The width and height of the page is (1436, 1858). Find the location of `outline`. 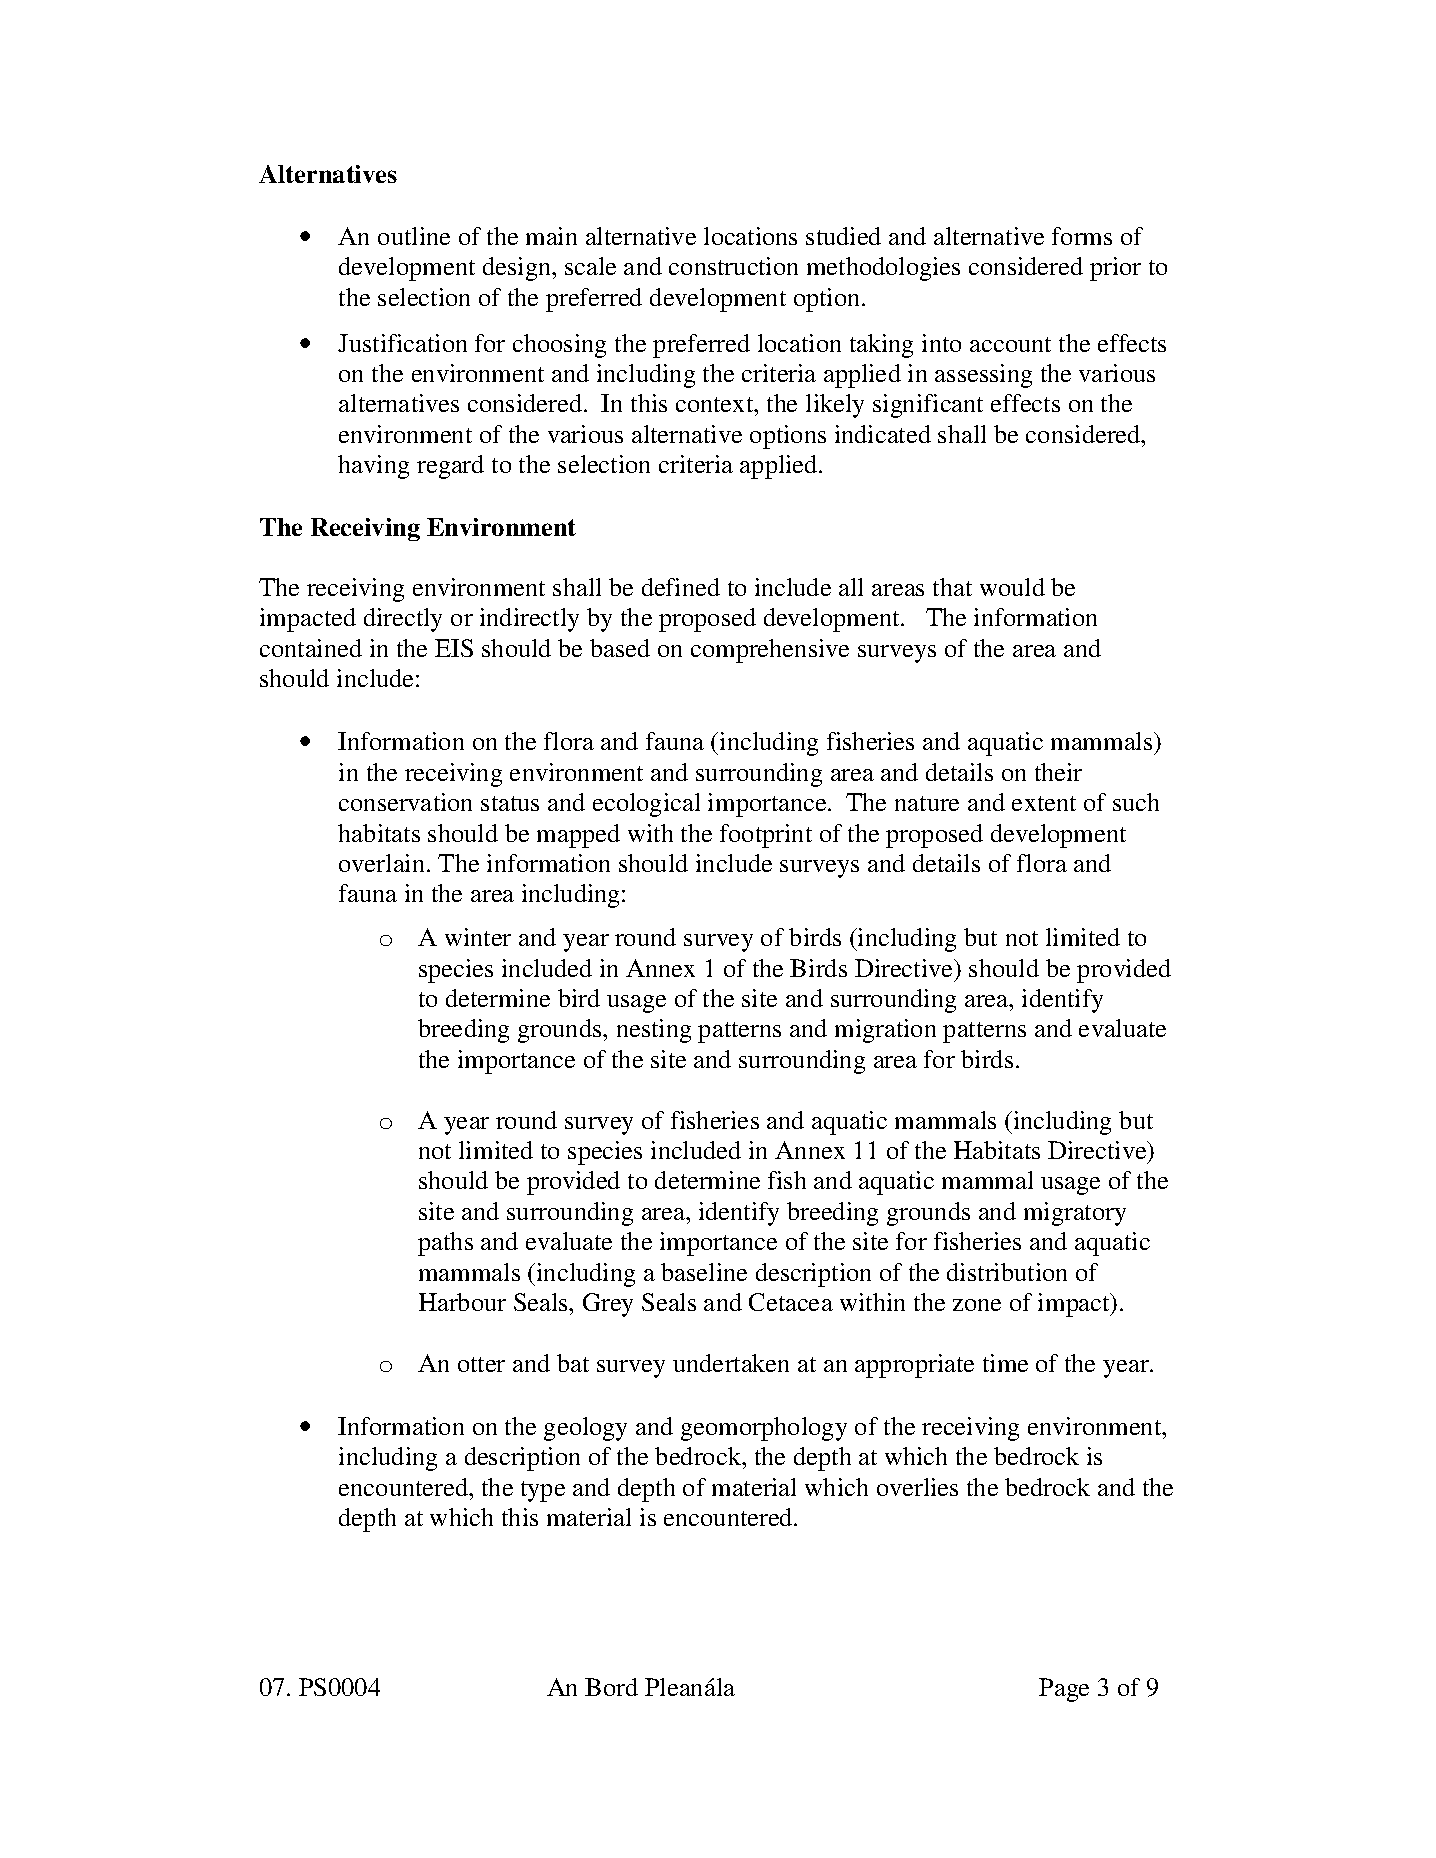

outline is located at coordinates (414, 236).
